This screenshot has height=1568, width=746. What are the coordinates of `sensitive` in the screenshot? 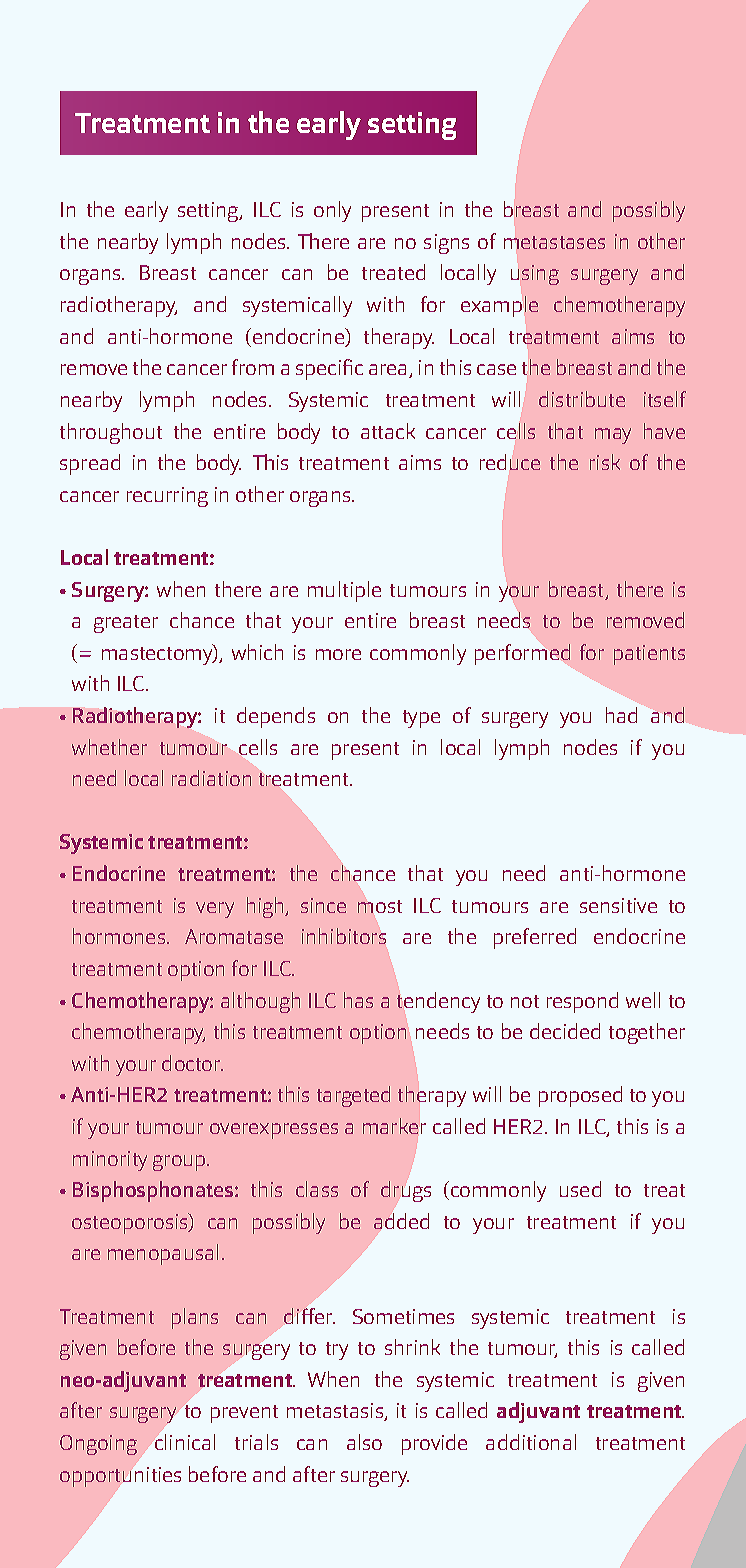 It's located at (618, 905).
